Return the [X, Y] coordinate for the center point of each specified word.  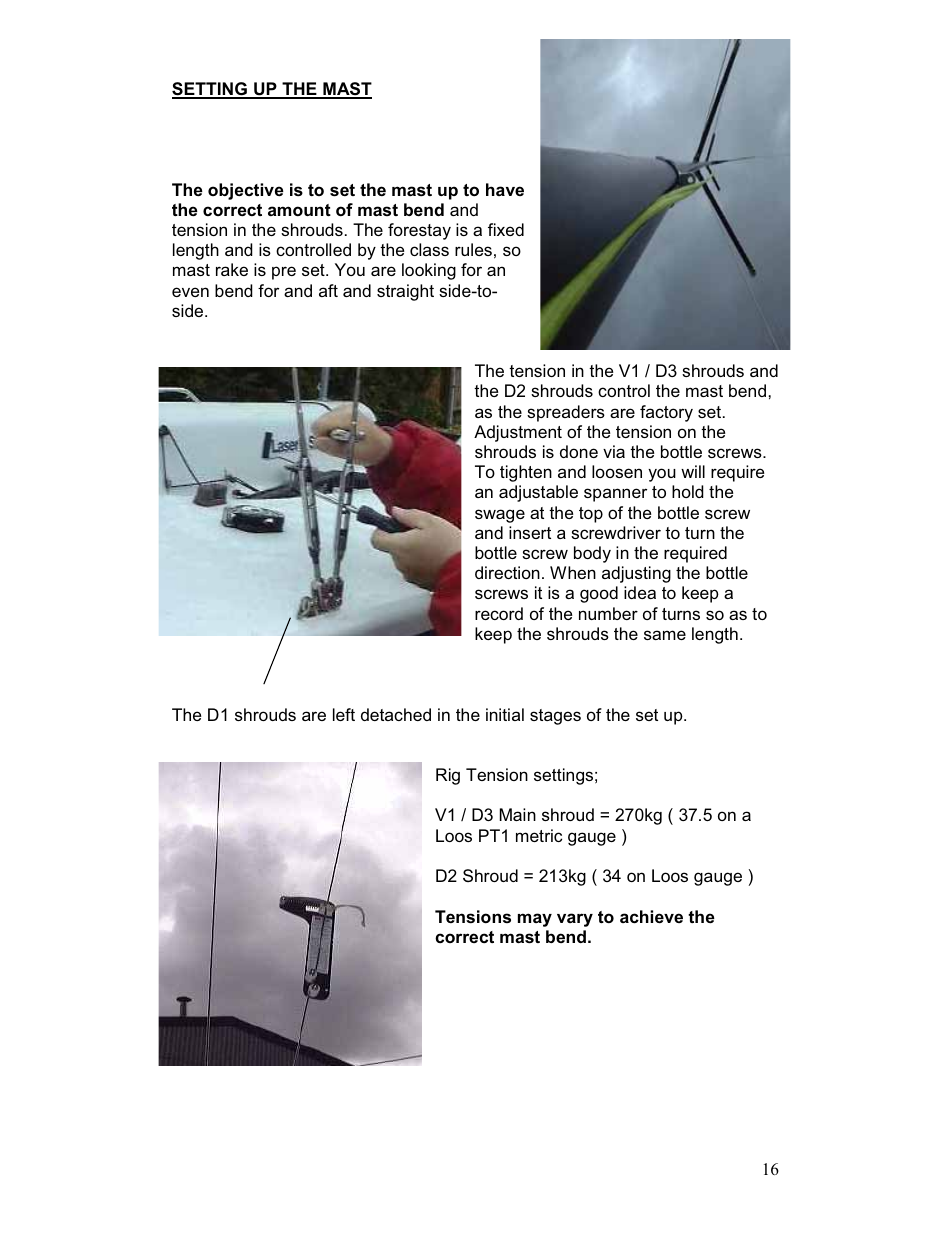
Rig [448, 776]
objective [246, 191]
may [535, 920]
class [429, 249]
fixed [506, 229]
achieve [651, 917]
